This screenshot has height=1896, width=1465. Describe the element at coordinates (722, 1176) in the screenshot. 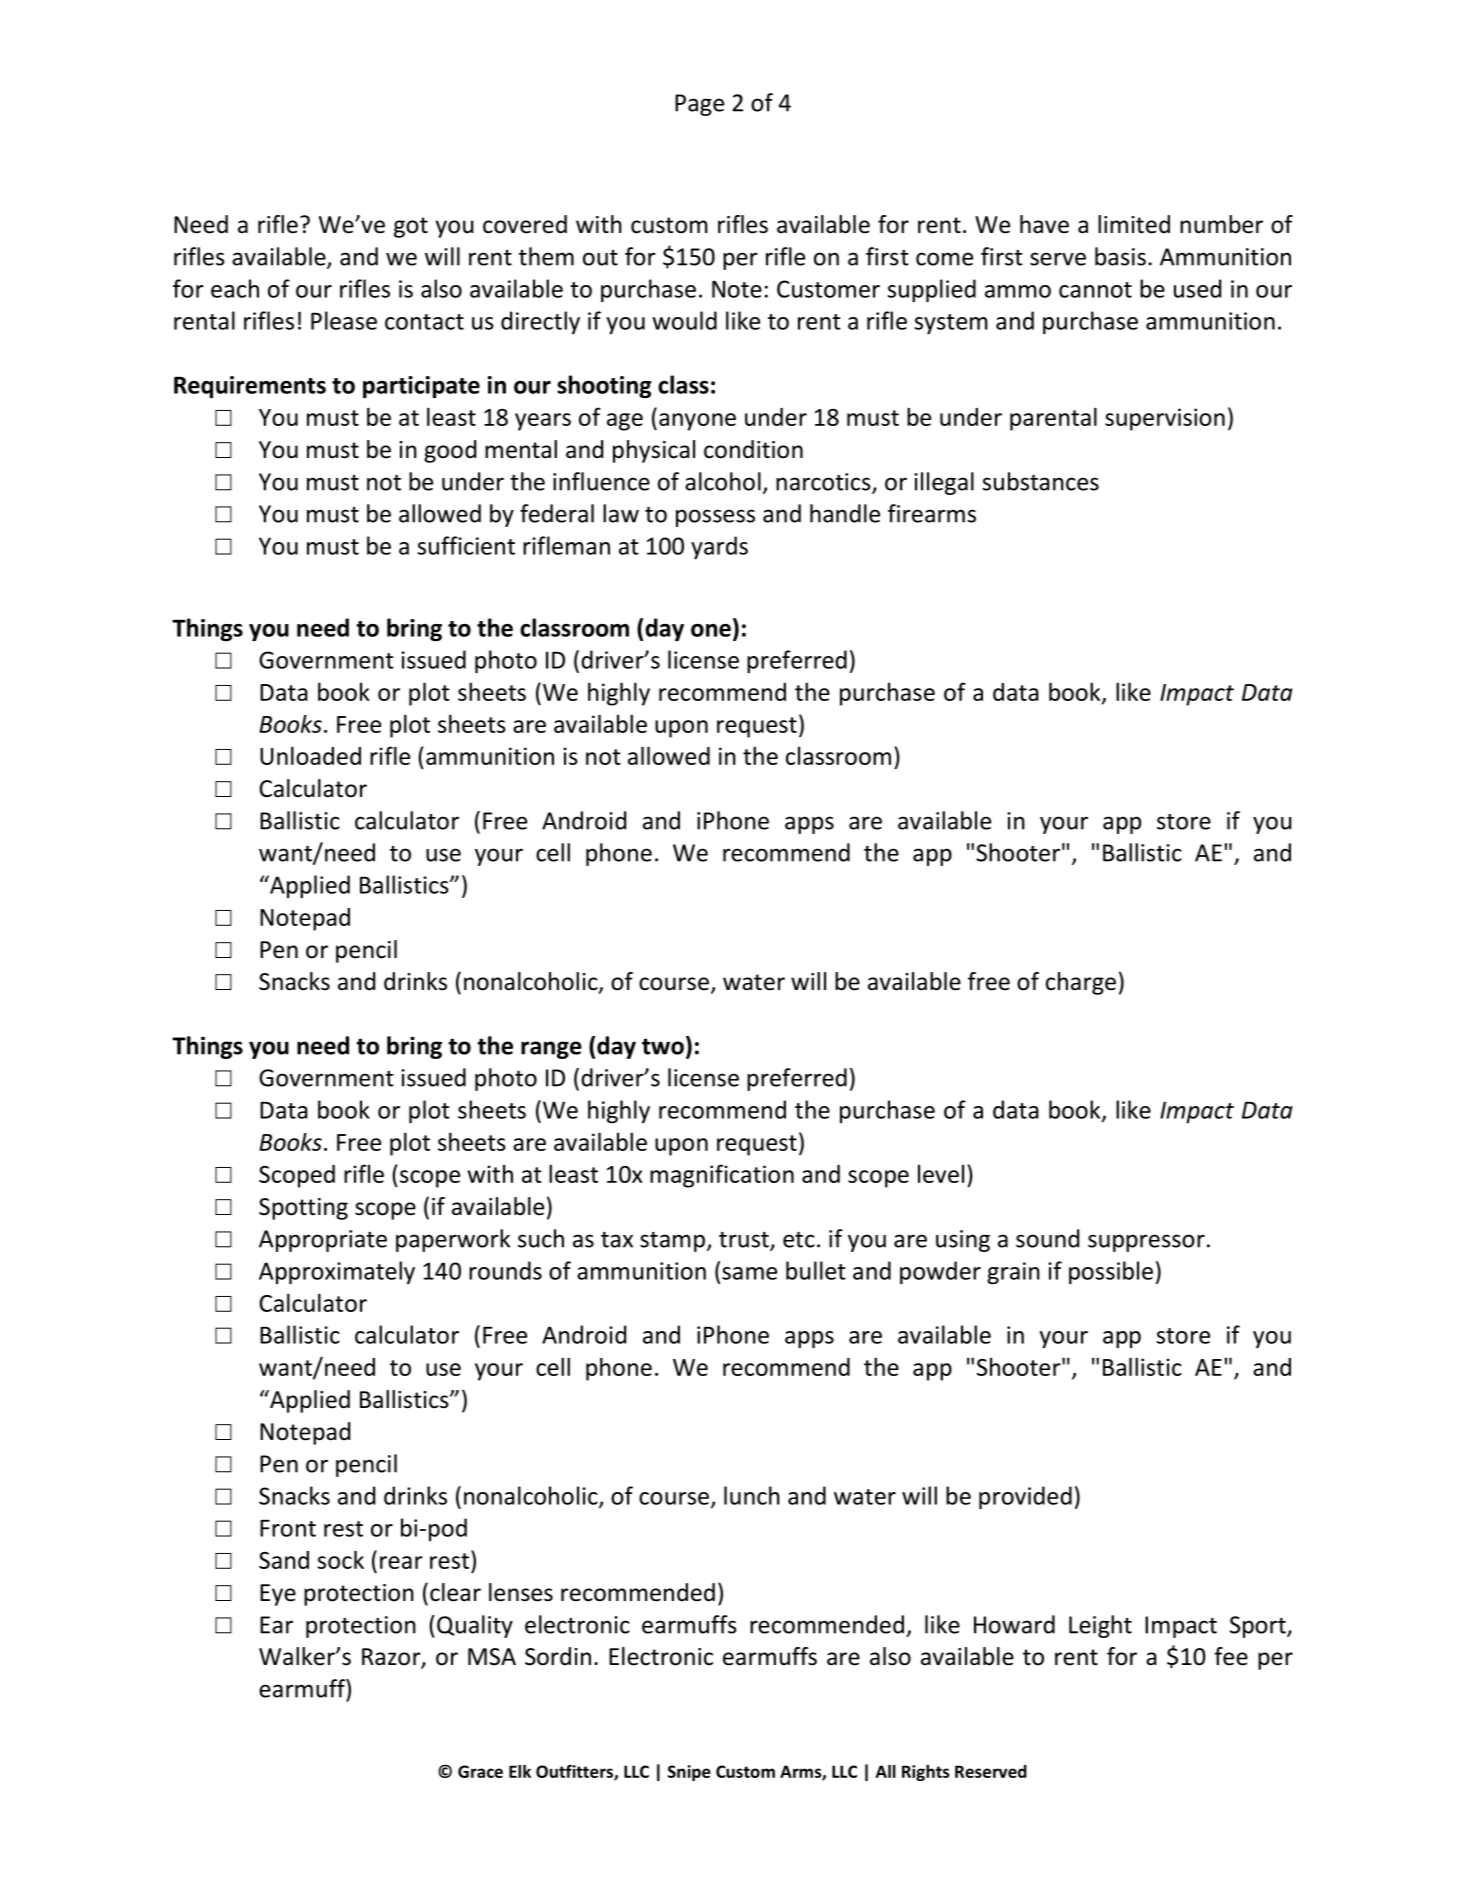

I see `magnification` at that location.
